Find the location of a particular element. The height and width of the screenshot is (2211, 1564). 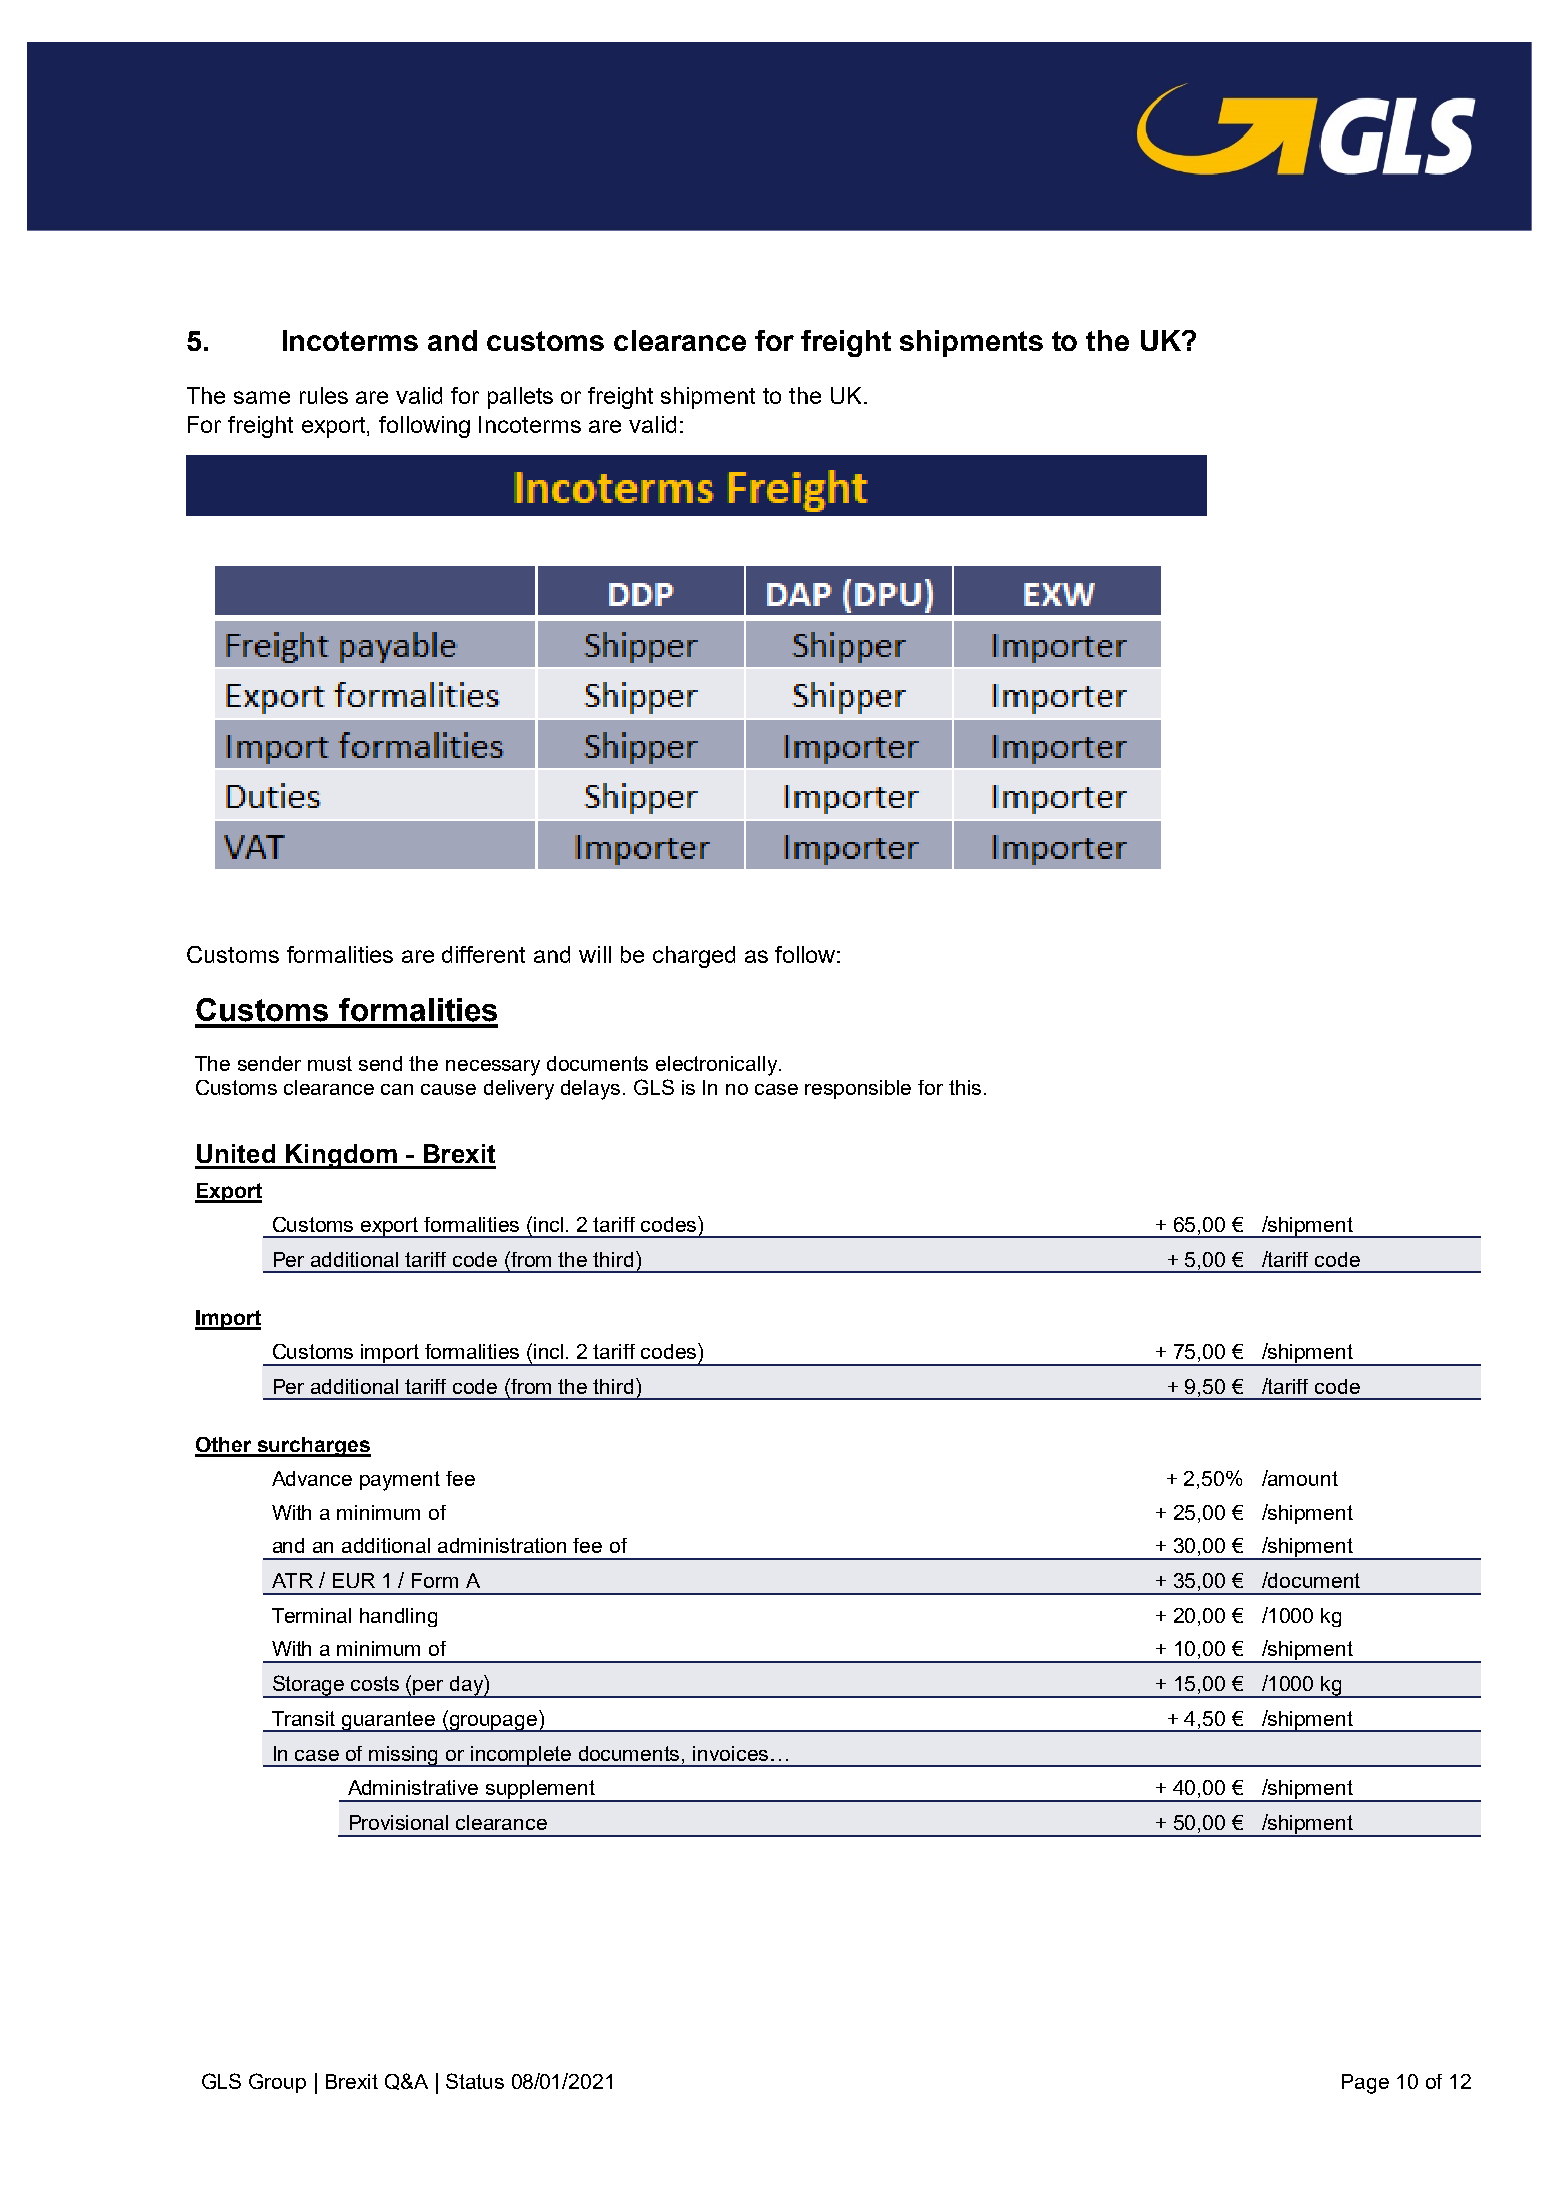

rules is located at coordinates (324, 395).
